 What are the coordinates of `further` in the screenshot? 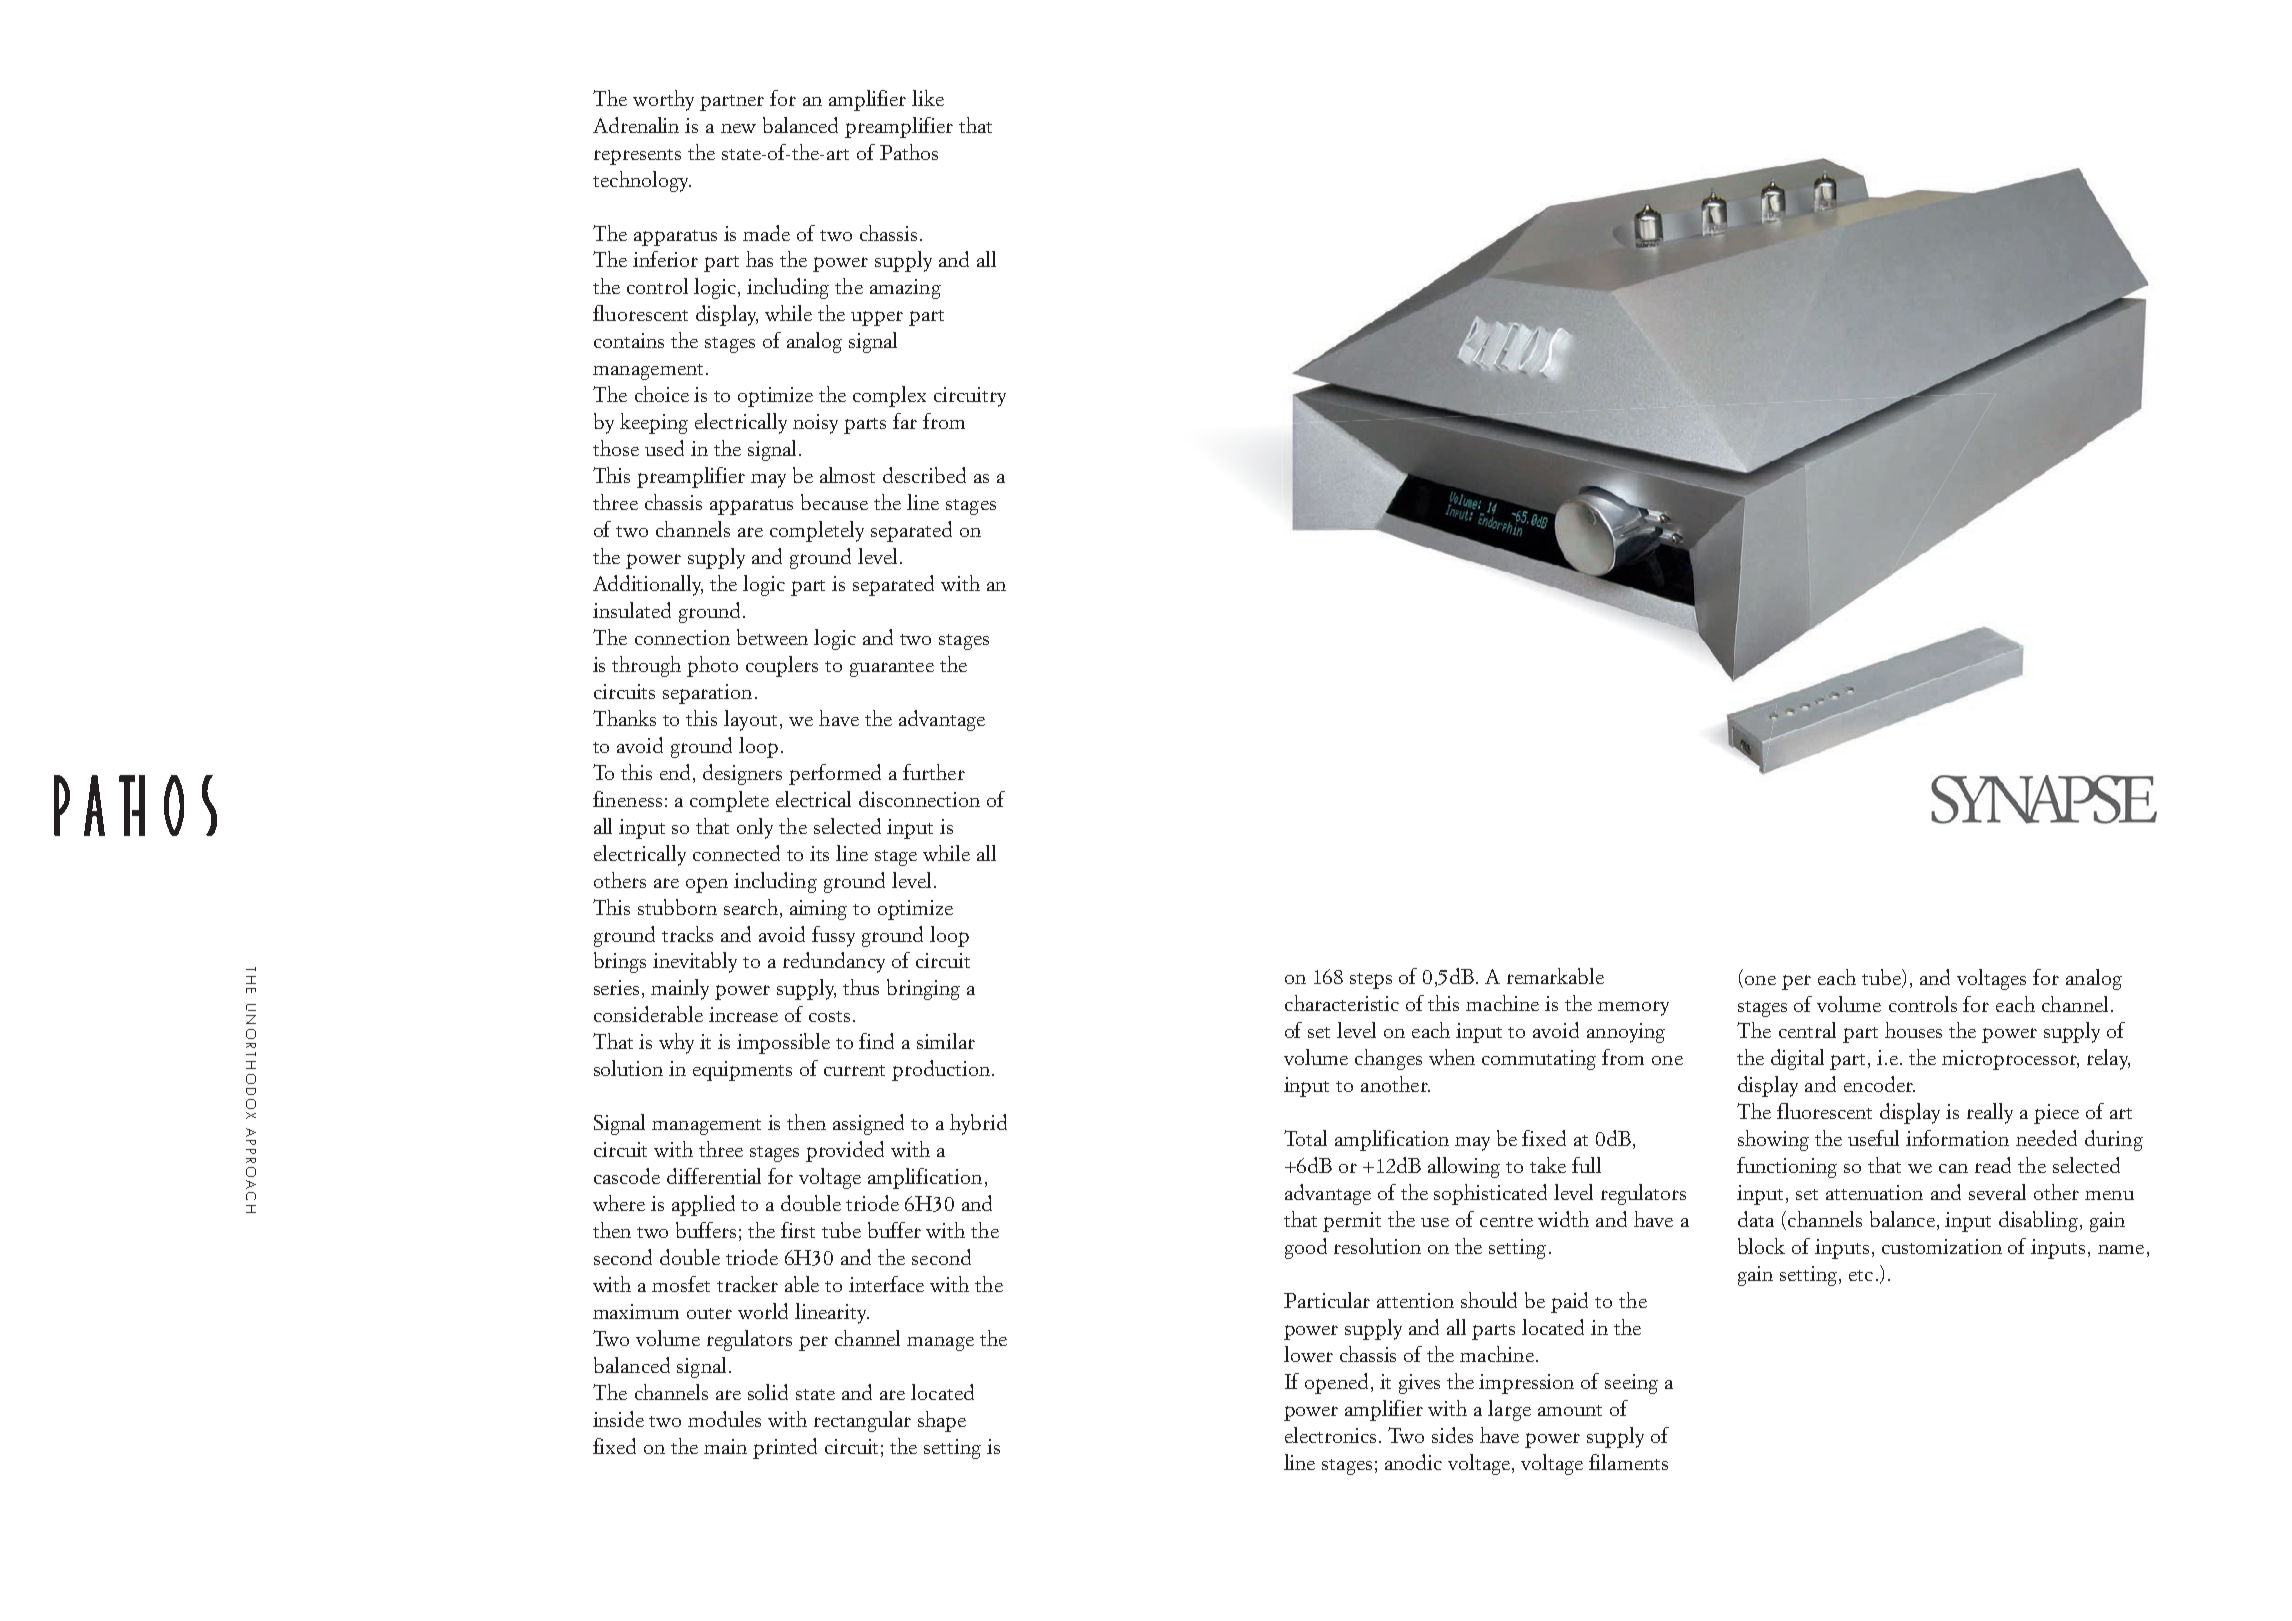 It's located at (934, 772).
